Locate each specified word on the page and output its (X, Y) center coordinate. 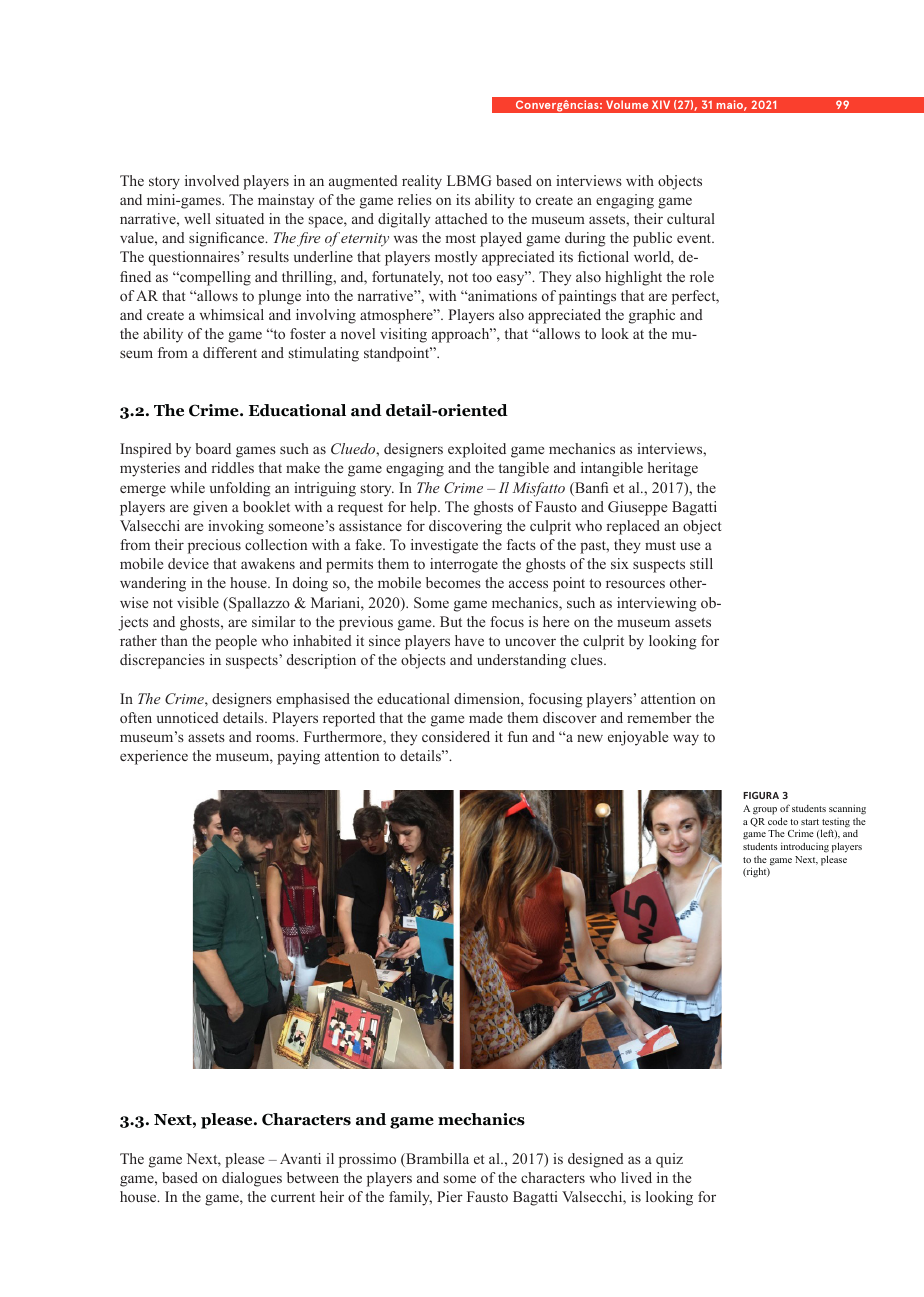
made (486, 717)
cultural (691, 218)
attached (461, 218)
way (686, 740)
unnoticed (188, 717)
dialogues (252, 1179)
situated (240, 218)
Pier (450, 1196)
